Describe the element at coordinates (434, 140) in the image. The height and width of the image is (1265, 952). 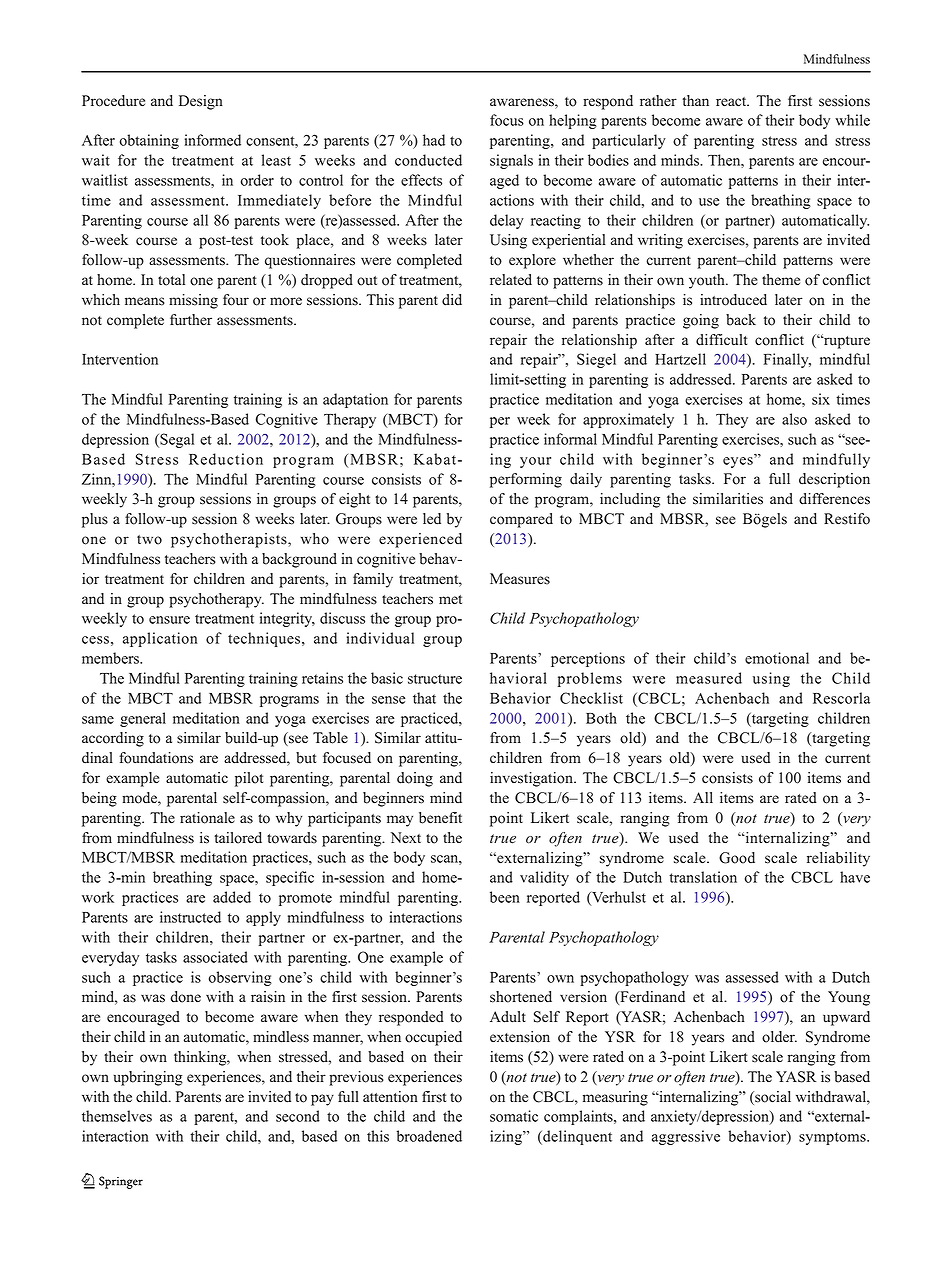
I see `had` at that location.
